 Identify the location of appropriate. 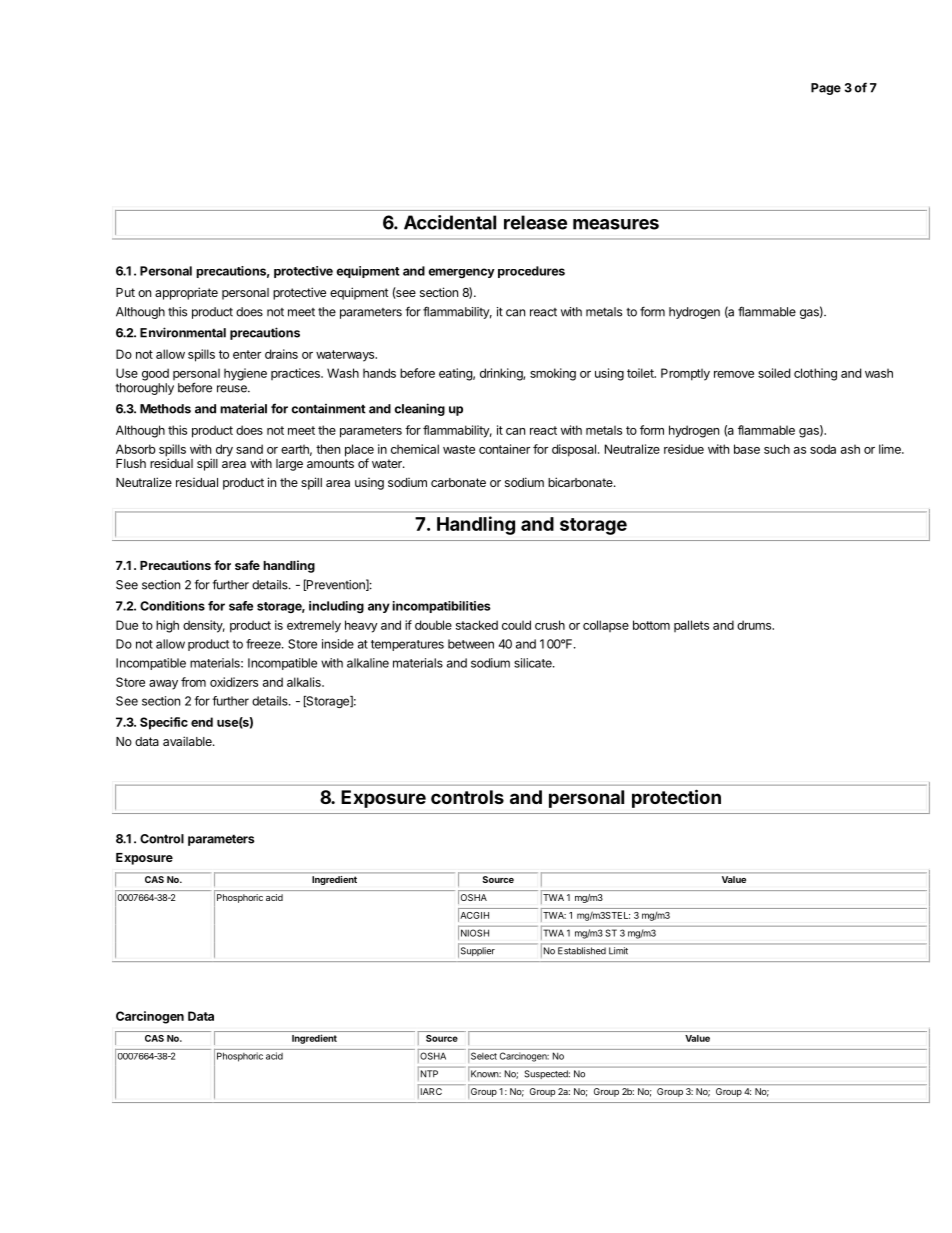
(186, 293).
